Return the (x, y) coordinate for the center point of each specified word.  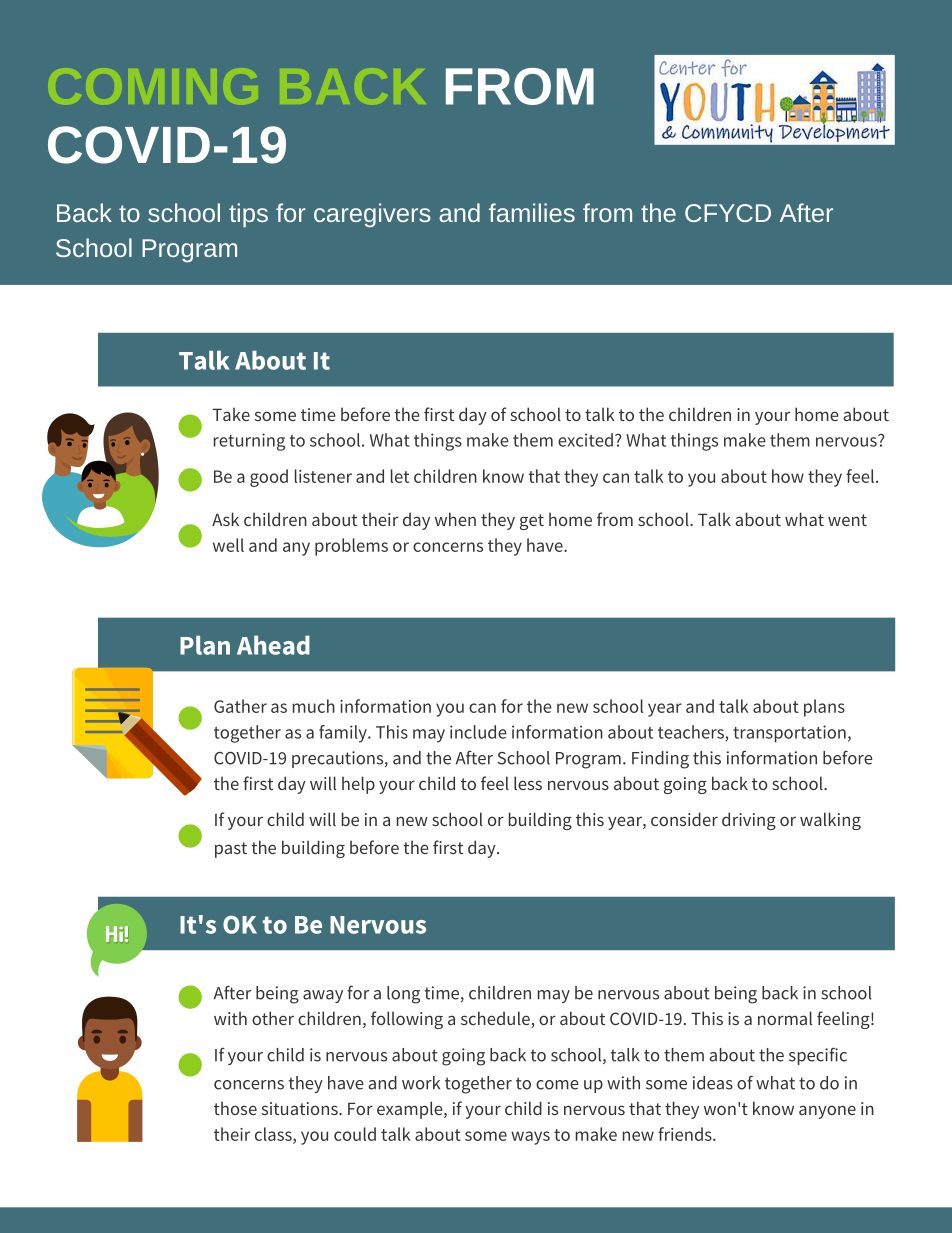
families (532, 212)
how (788, 476)
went (847, 520)
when (455, 519)
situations (301, 1108)
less (528, 783)
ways (530, 1138)
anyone (827, 1112)
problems (351, 547)
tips (248, 215)
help (358, 785)
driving (749, 821)
